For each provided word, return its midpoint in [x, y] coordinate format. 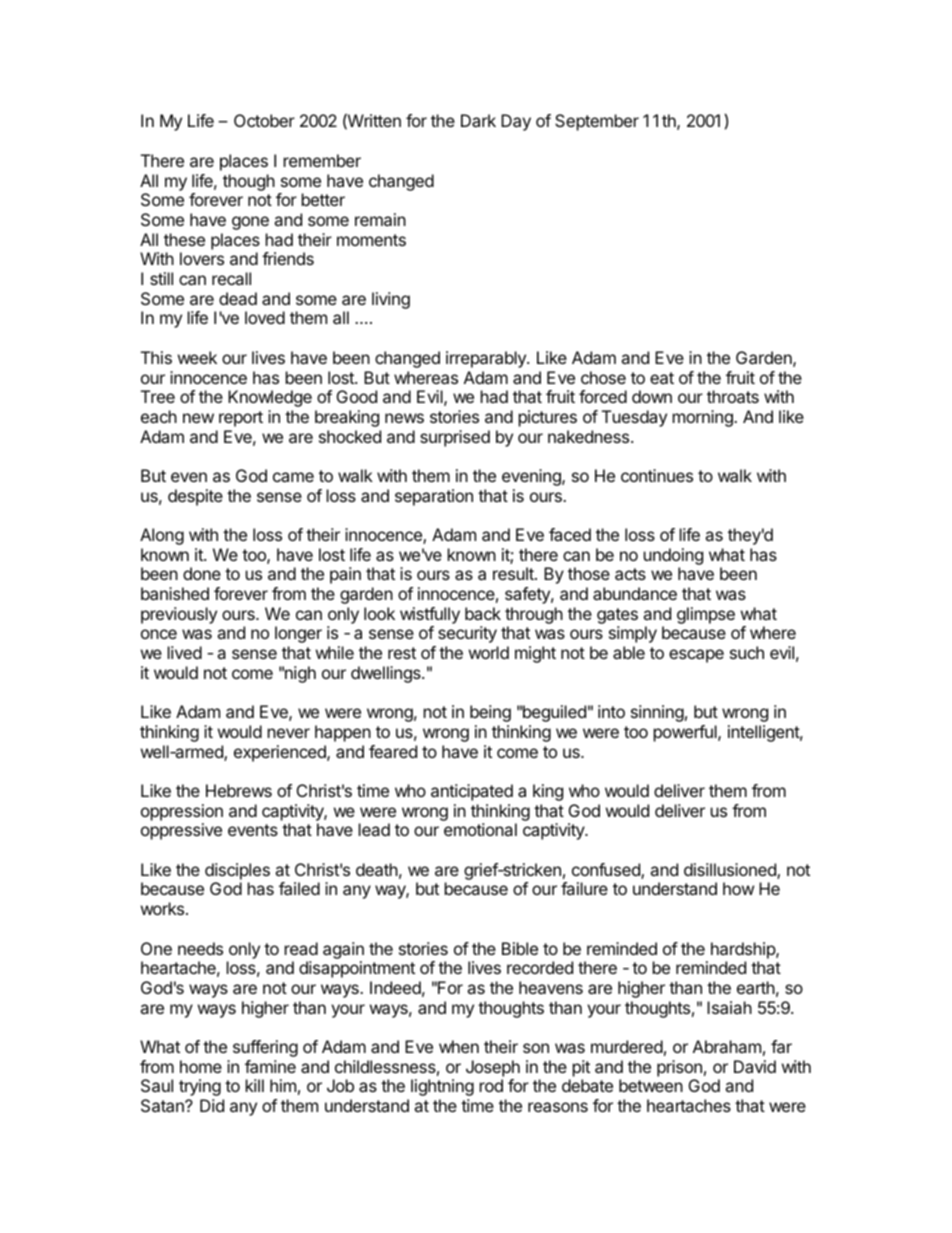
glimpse [706, 615]
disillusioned [731, 871]
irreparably [487, 359]
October [264, 120]
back [483, 613]
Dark [478, 120]
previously [179, 615]
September [597, 122]
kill [255, 1085]
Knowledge [270, 398]
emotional [480, 829]
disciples [237, 871]
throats [733, 396]
